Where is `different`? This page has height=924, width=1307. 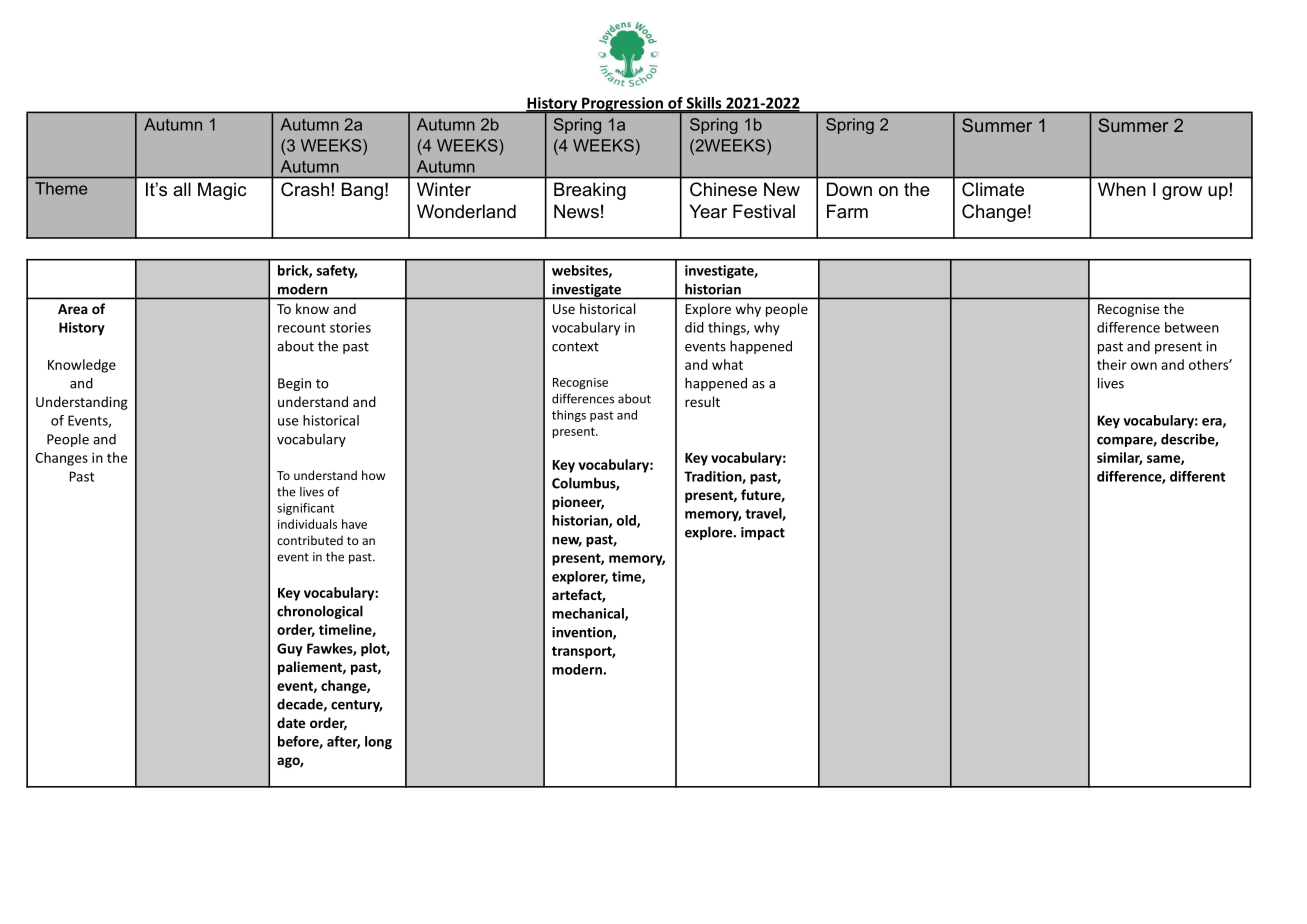
different is located at coordinates (1197, 476).
